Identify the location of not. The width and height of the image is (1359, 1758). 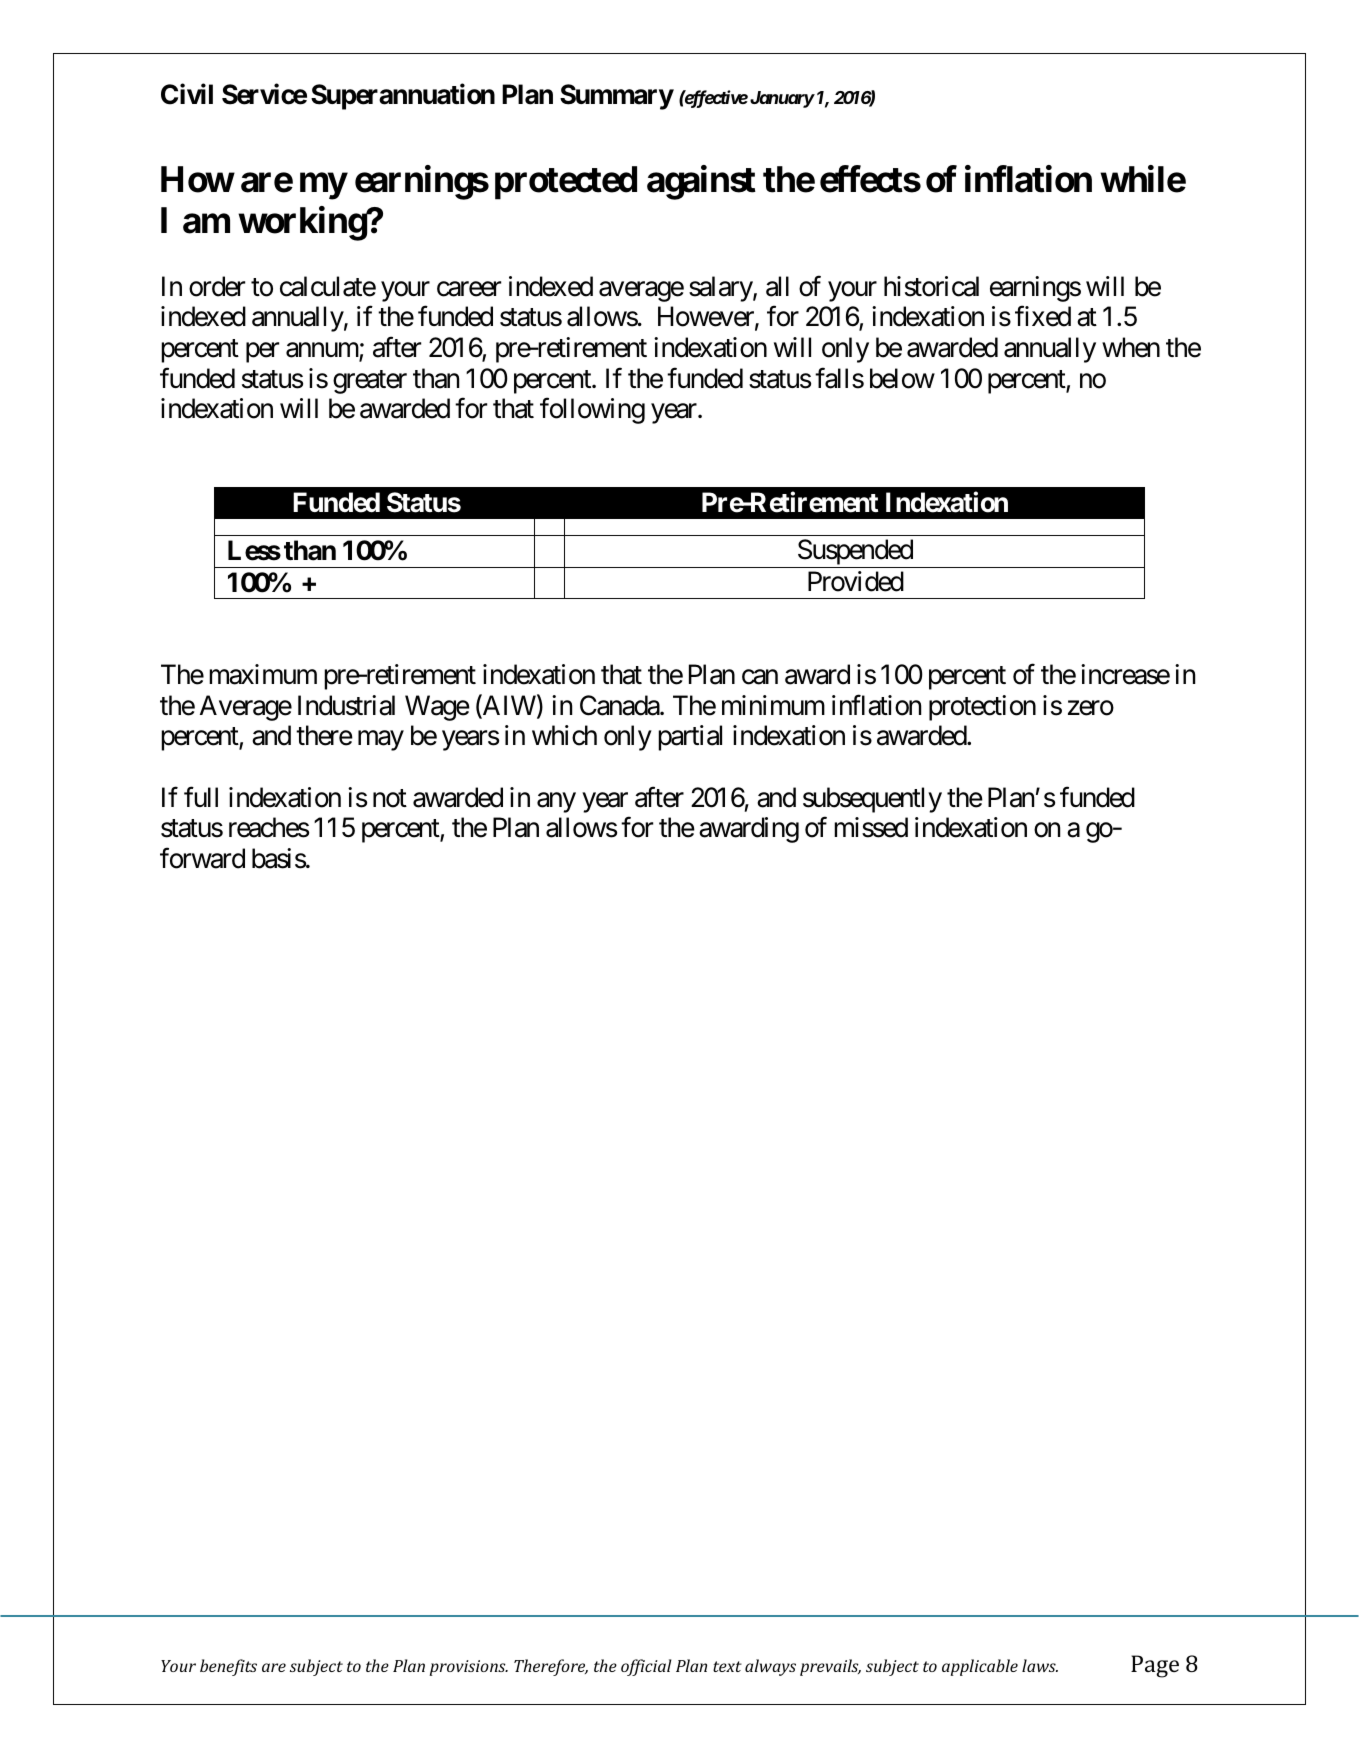
(390, 798).
